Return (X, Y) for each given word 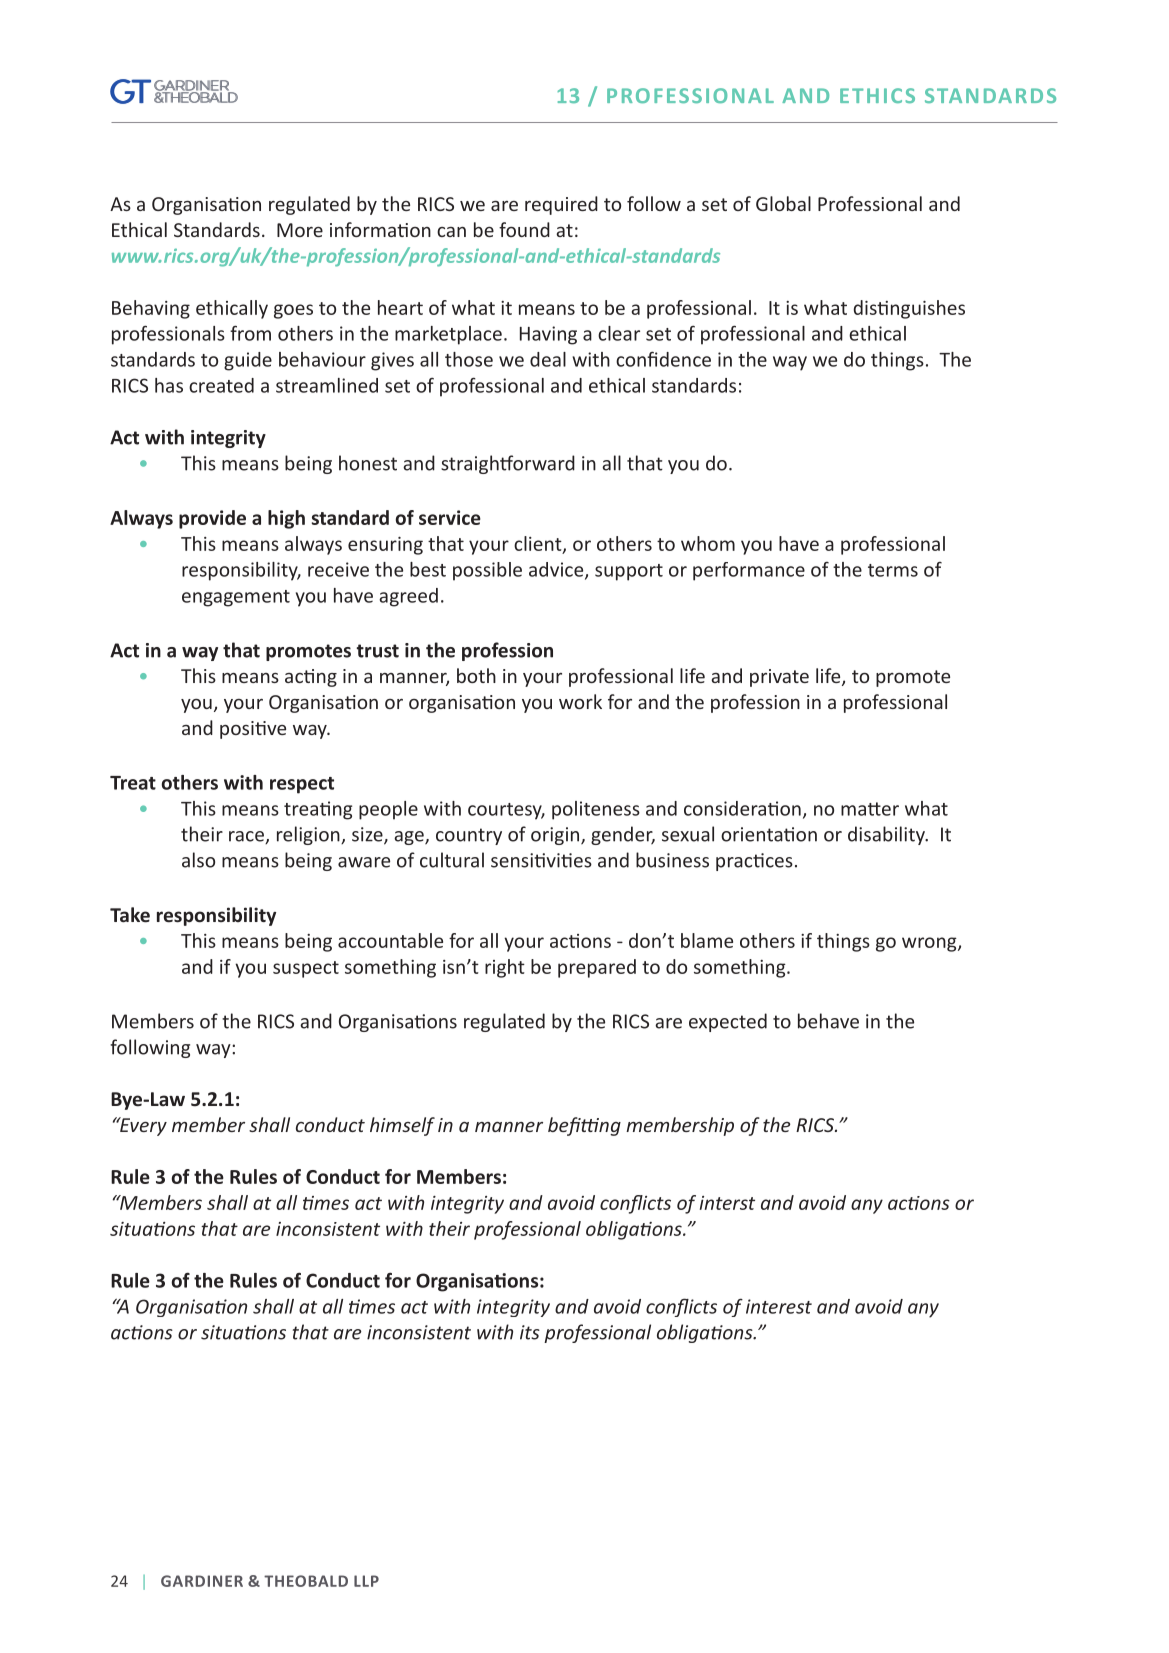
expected (728, 1022)
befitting (584, 1126)
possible (487, 571)
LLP (366, 1581)
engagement (236, 598)
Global (783, 203)
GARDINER (202, 1581)
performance (749, 571)
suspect (306, 969)
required (561, 205)
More (300, 230)
